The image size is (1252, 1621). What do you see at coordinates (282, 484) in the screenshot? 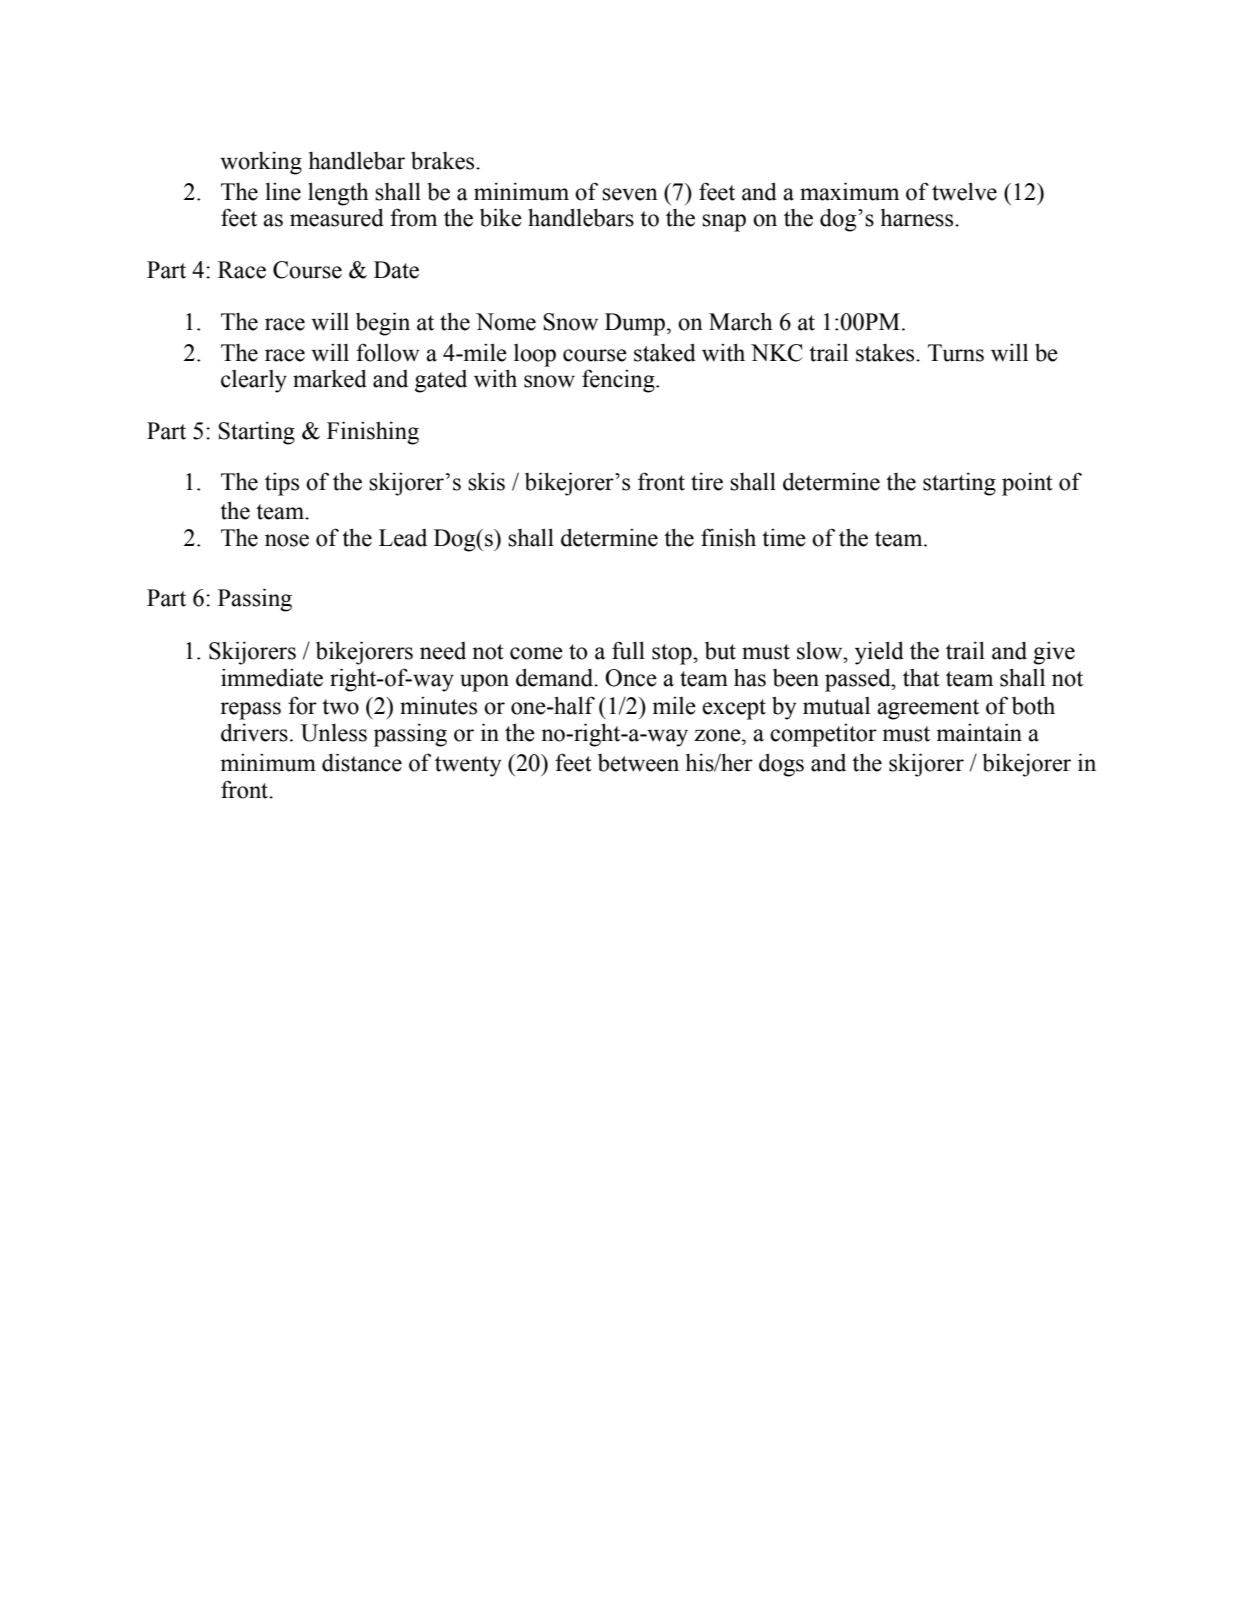
I see `tips` at bounding box center [282, 484].
